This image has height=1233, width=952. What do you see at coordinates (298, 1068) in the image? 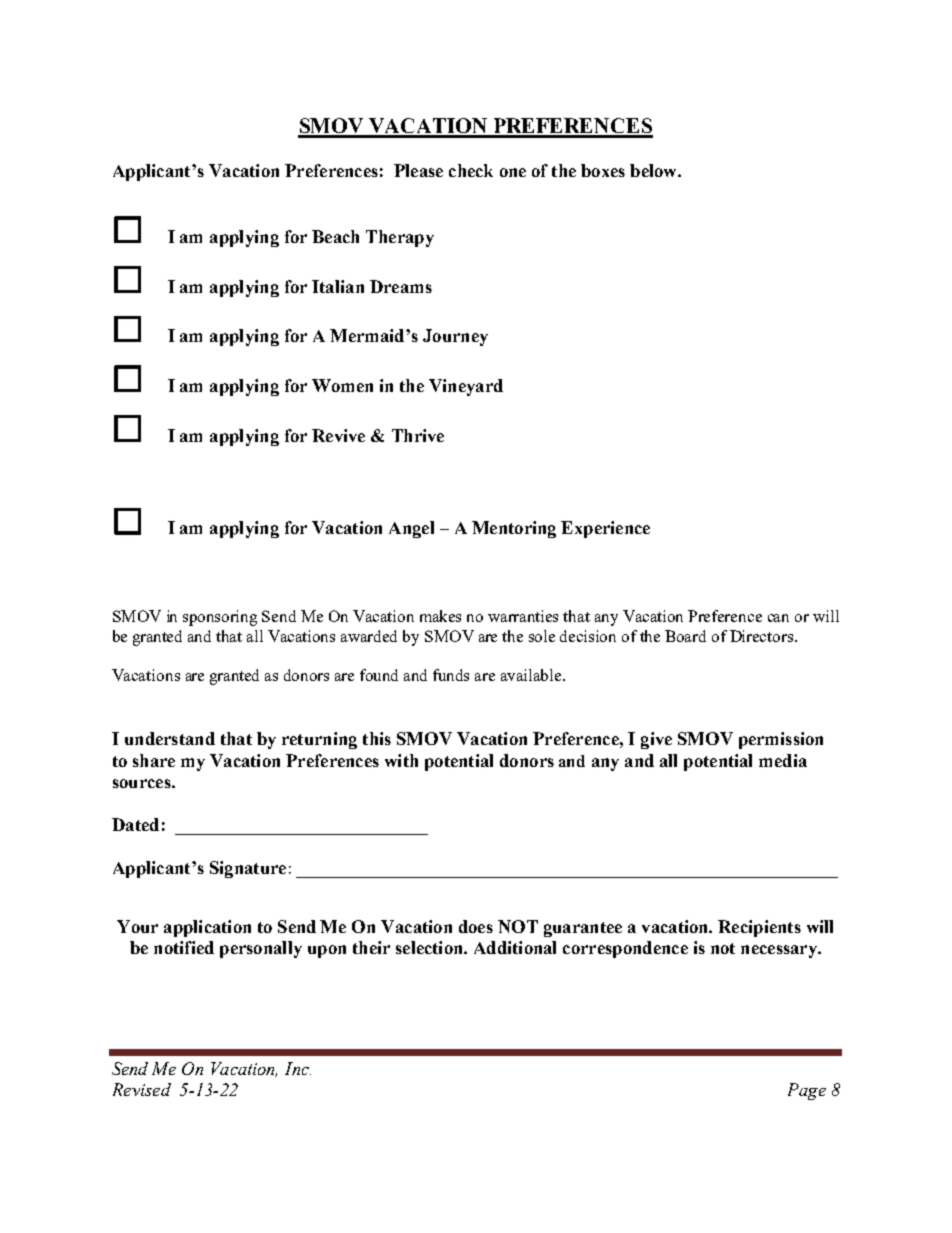
I see `Inc` at bounding box center [298, 1068].
